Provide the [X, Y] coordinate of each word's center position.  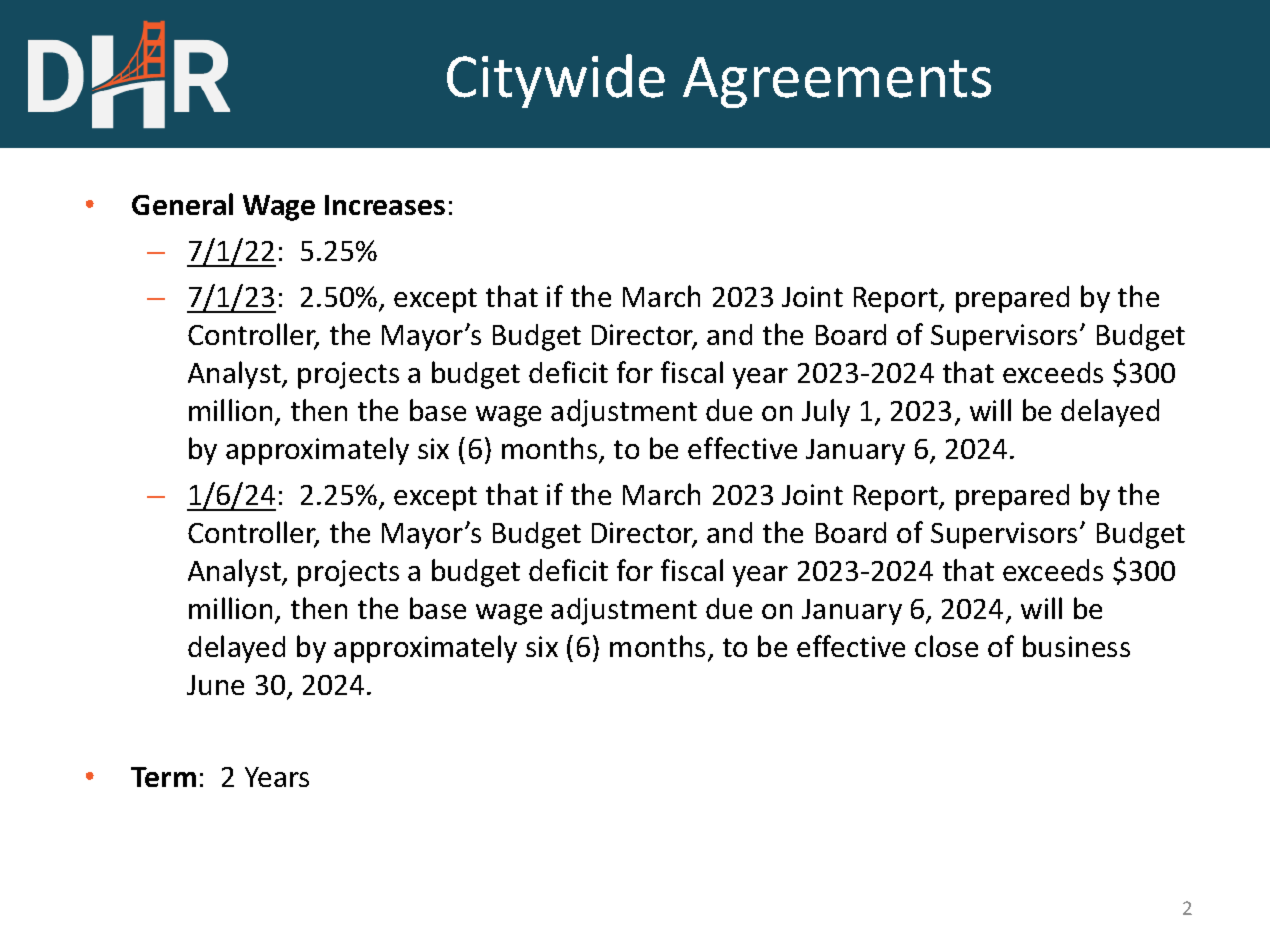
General [182, 204]
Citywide [556, 81]
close [946, 646]
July [826, 413]
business [1076, 646]
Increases [385, 205]
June [215, 685]
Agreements [837, 82]
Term [163, 777]
